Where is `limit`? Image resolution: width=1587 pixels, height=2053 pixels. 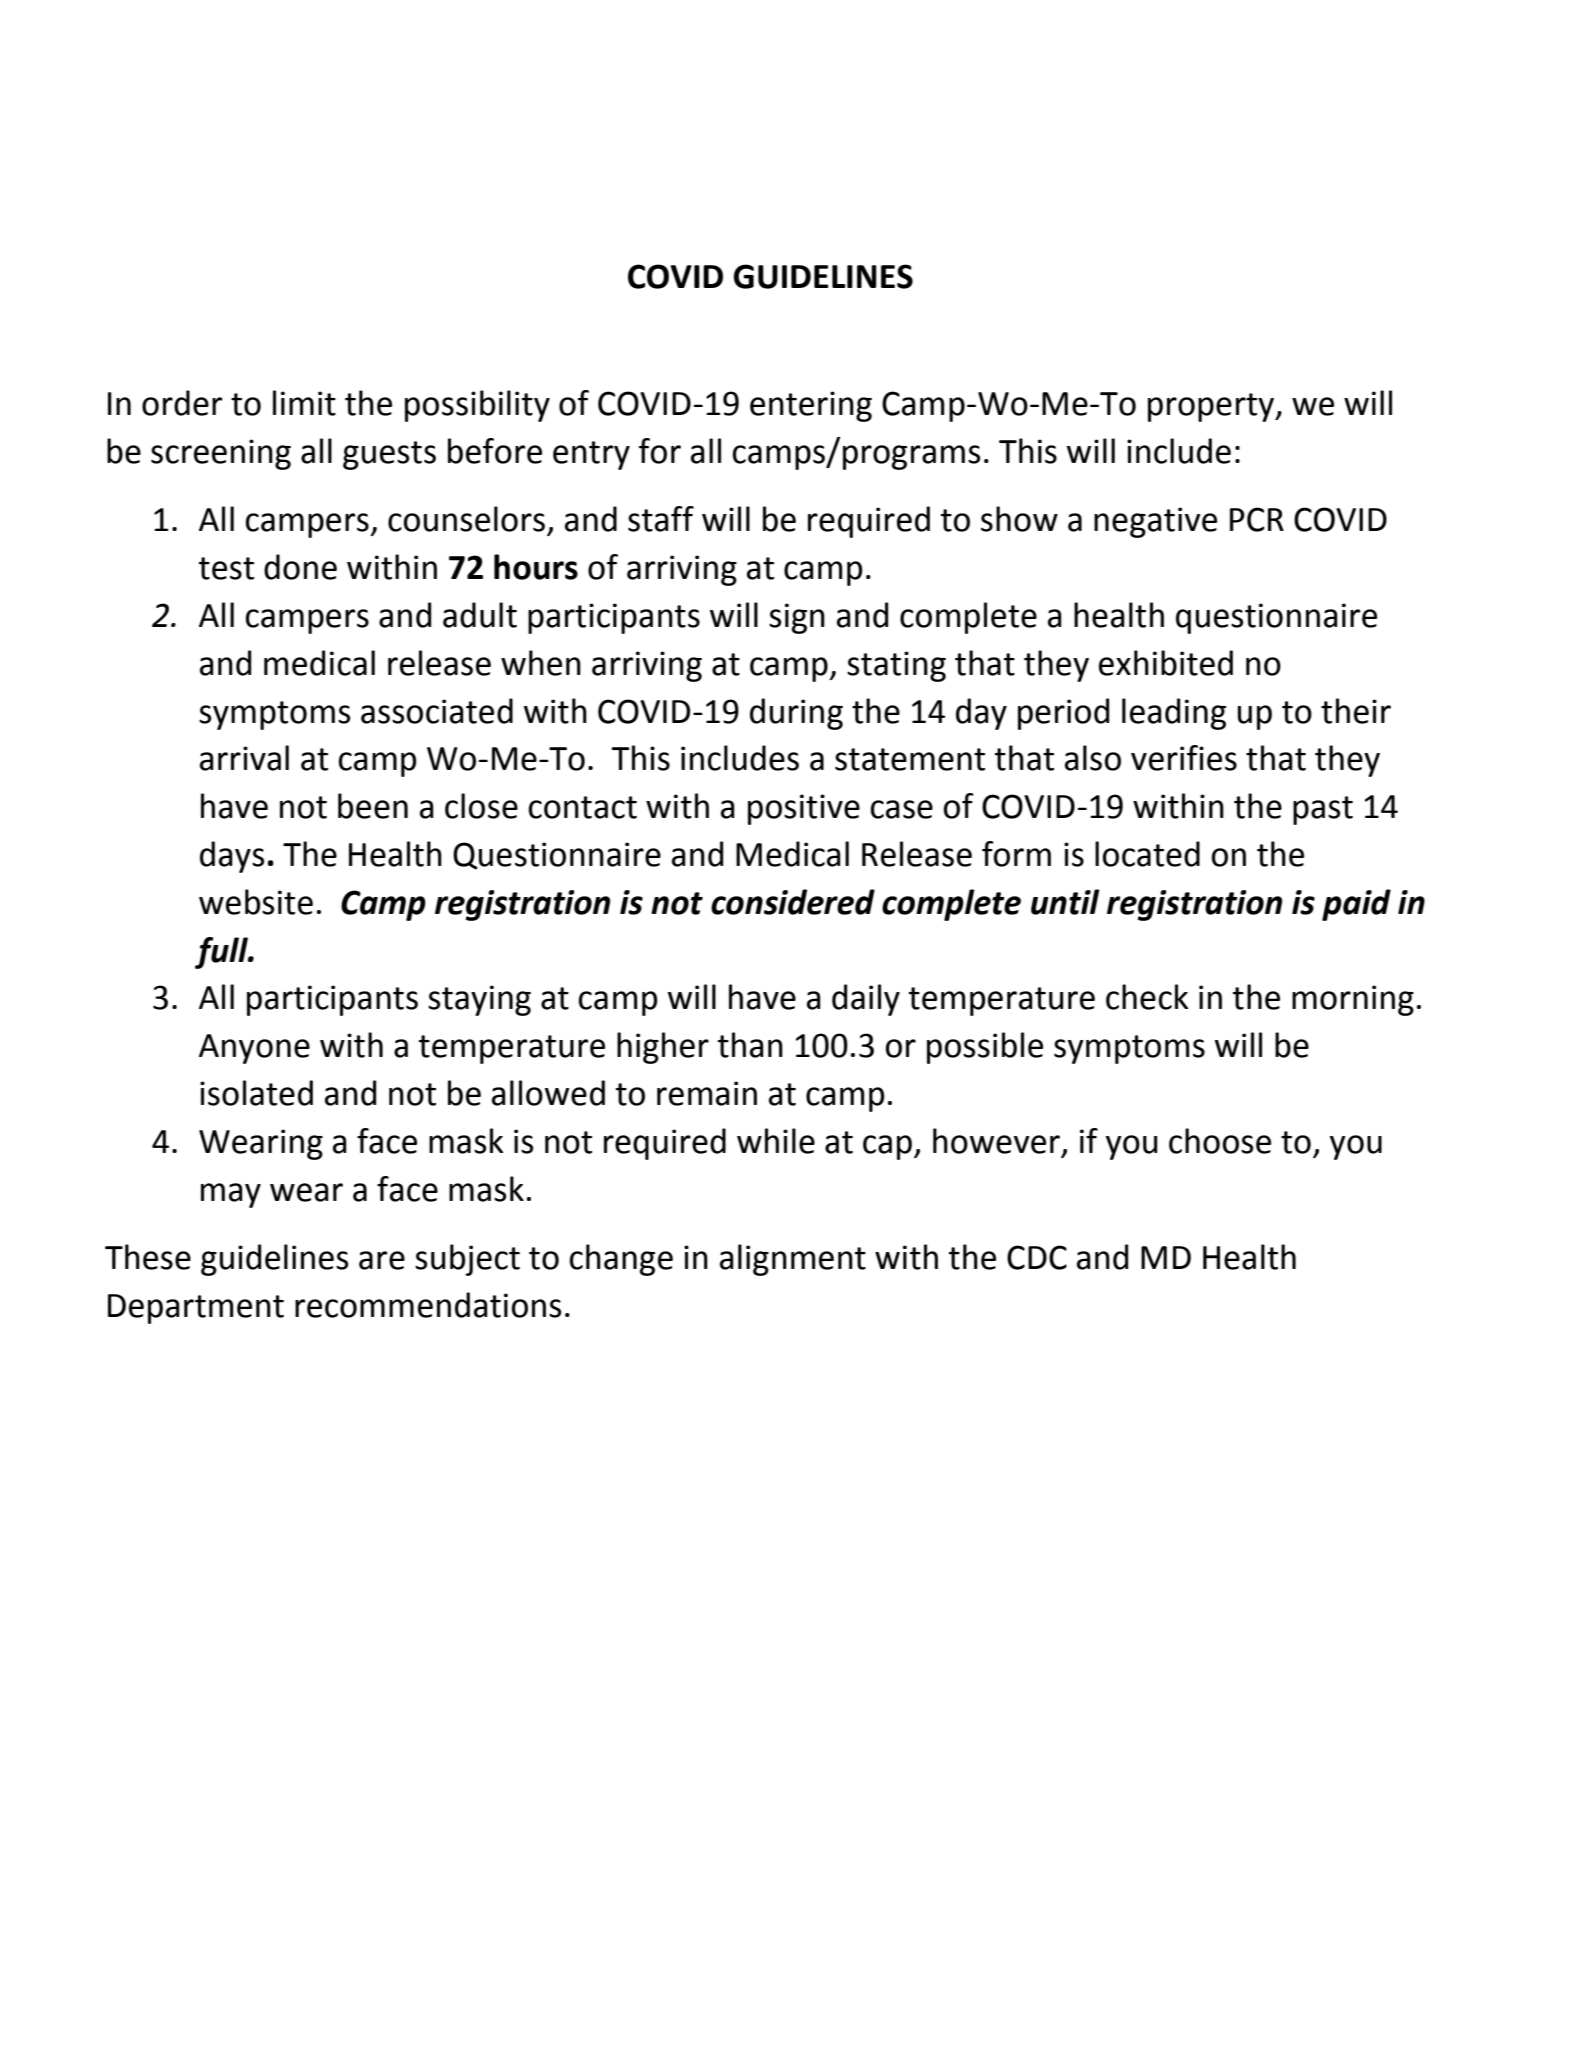
limit is located at coordinates (304, 403).
